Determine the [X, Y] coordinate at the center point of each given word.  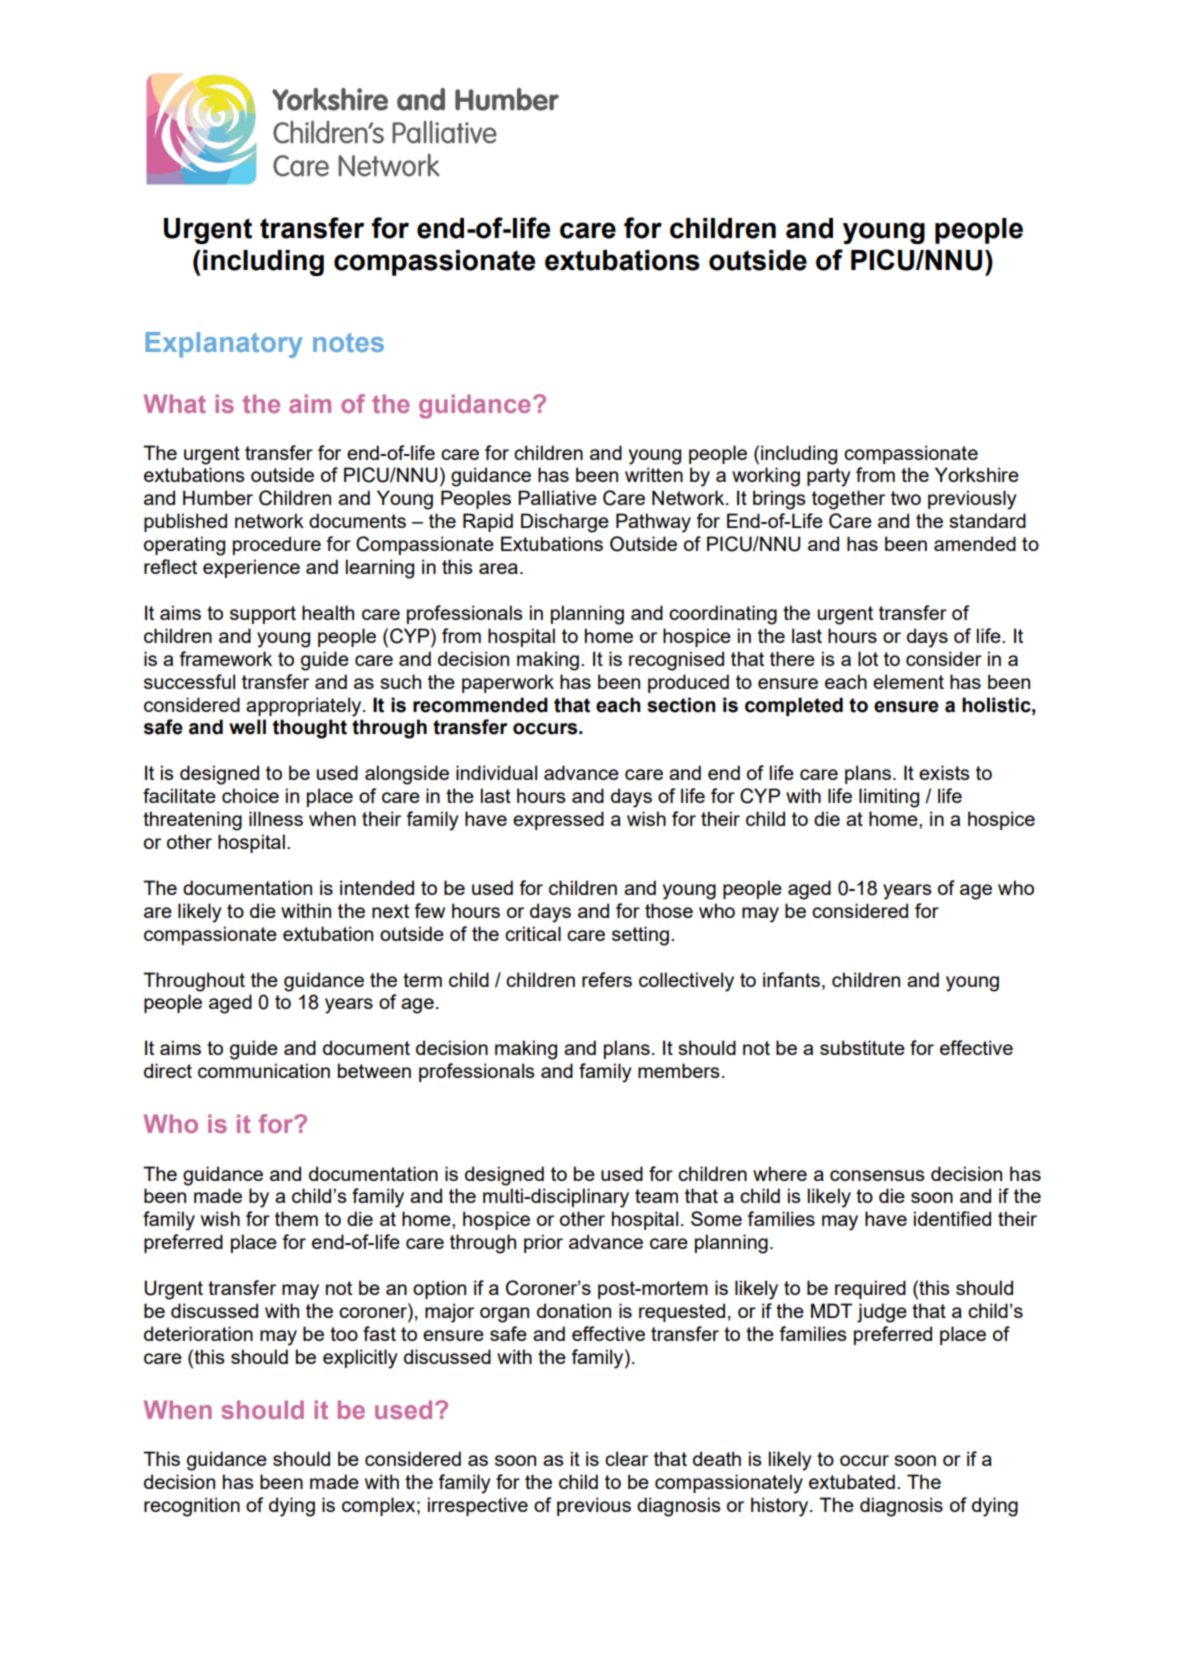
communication [264, 1070]
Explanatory [224, 345]
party [829, 477]
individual [496, 772]
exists [944, 772]
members [679, 1070]
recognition [192, 1507]
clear [626, 1458]
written [654, 474]
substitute [862, 1047]
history [781, 1507]
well [247, 727]
